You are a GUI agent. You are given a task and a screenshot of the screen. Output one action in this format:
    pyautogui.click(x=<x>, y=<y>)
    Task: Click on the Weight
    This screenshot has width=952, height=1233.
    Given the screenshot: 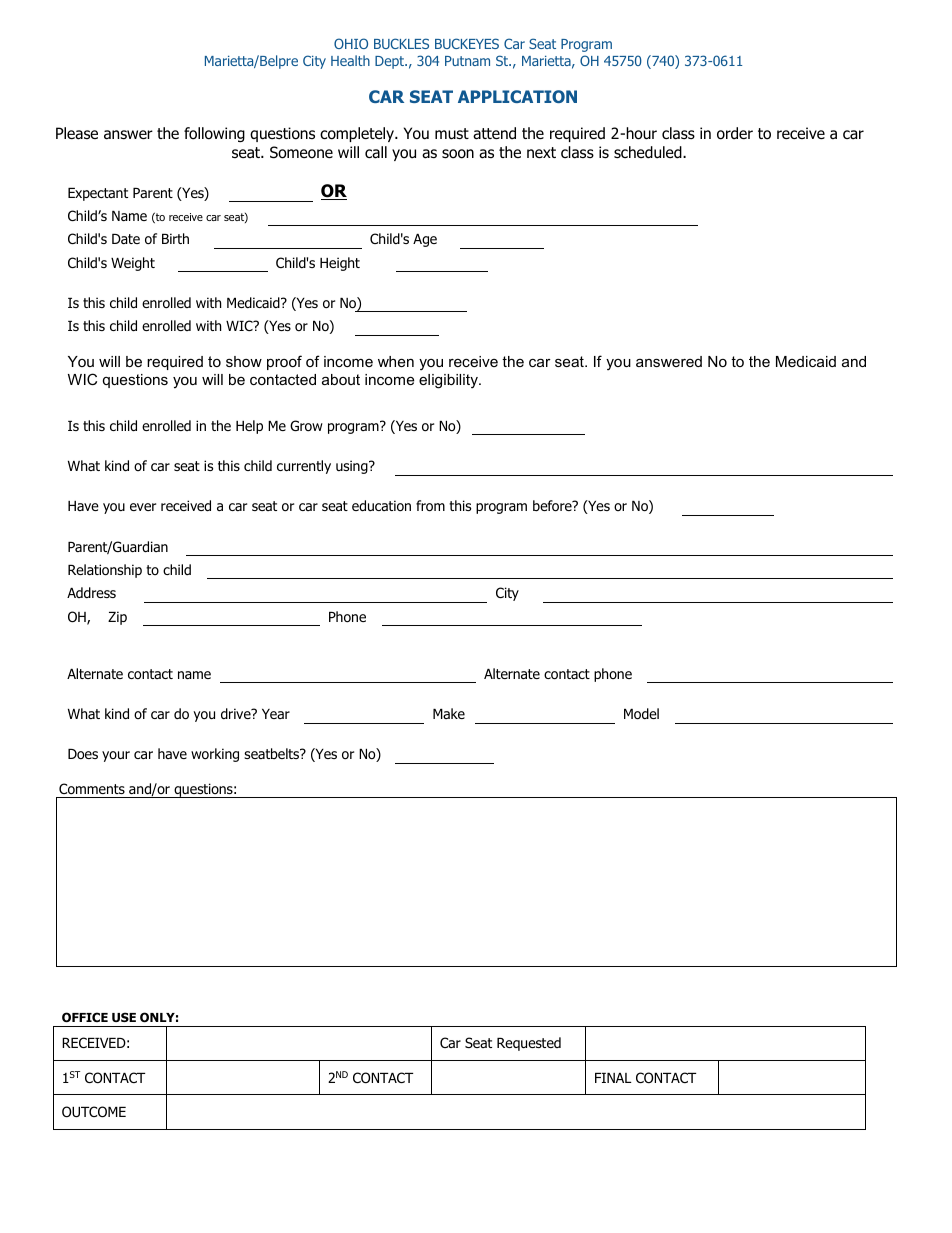 What is the action you would take?
    pyautogui.click(x=133, y=264)
